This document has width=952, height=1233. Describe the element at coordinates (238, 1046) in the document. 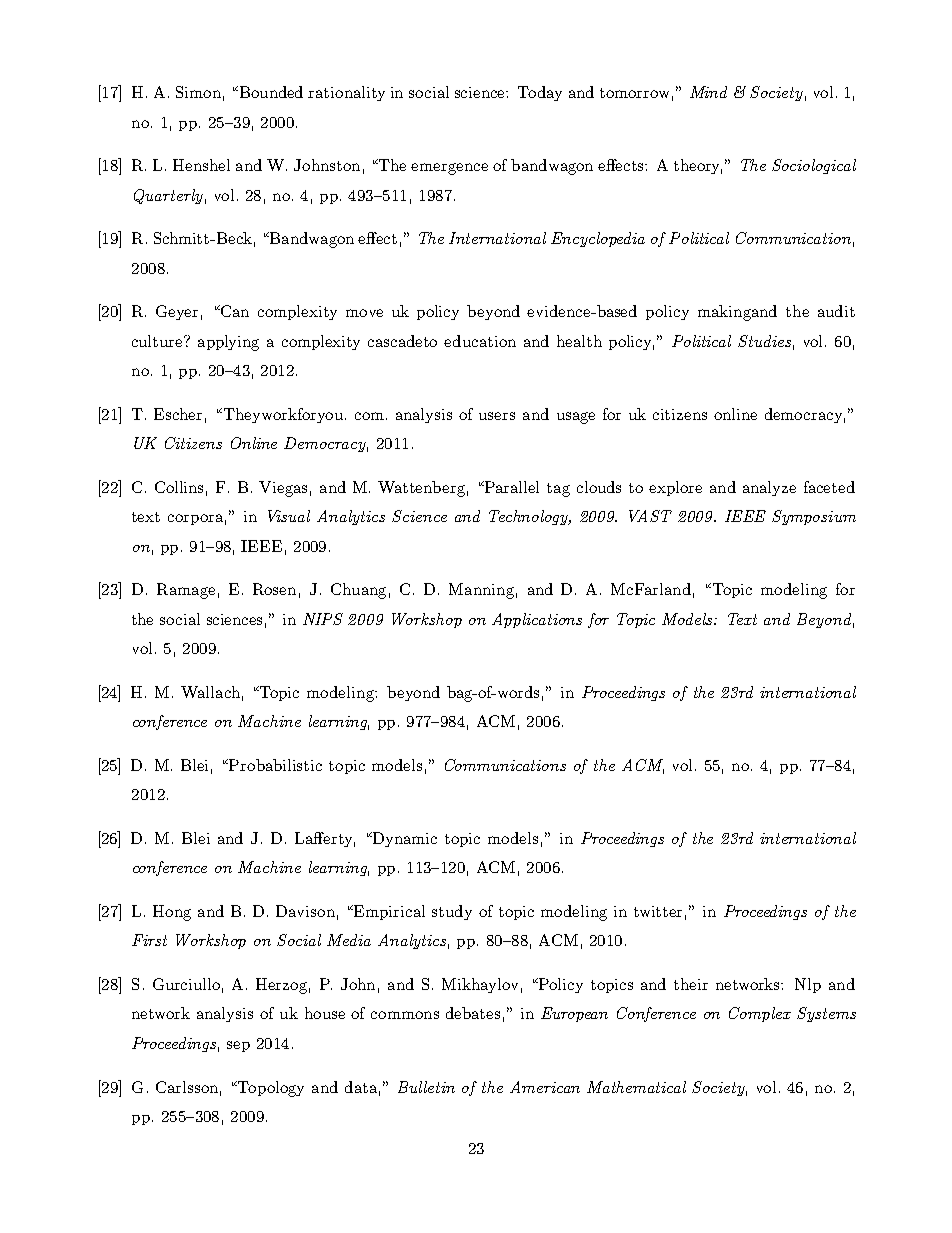

I see `sep` at that location.
